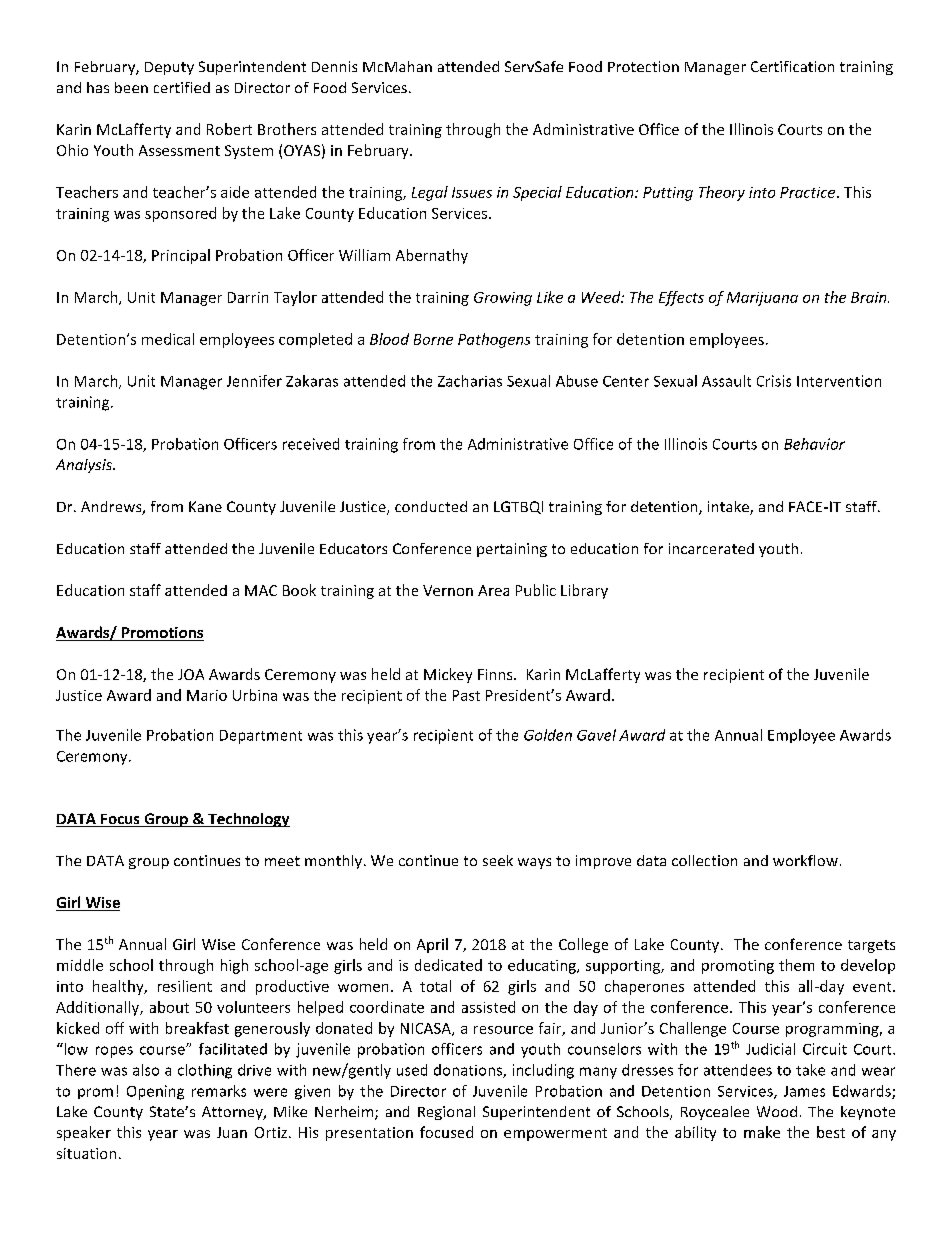 Image resolution: width=952 pixels, height=1233 pixels. What do you see at coordinates (548, 735) in the screenshot?
I see `Golden` at bounding box center [548, 735].
